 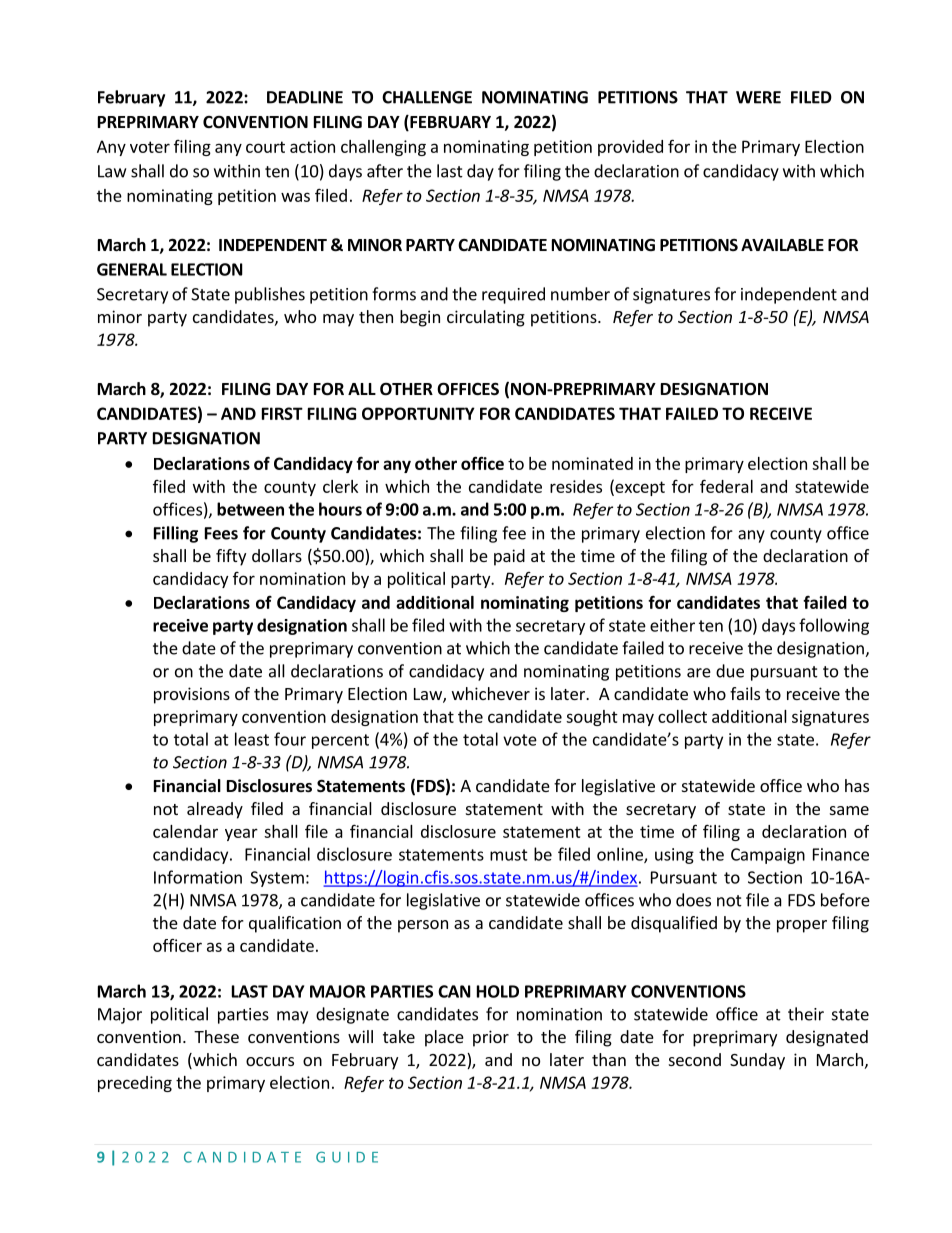 I want to click on WERE, so click(x=758, y=97).
